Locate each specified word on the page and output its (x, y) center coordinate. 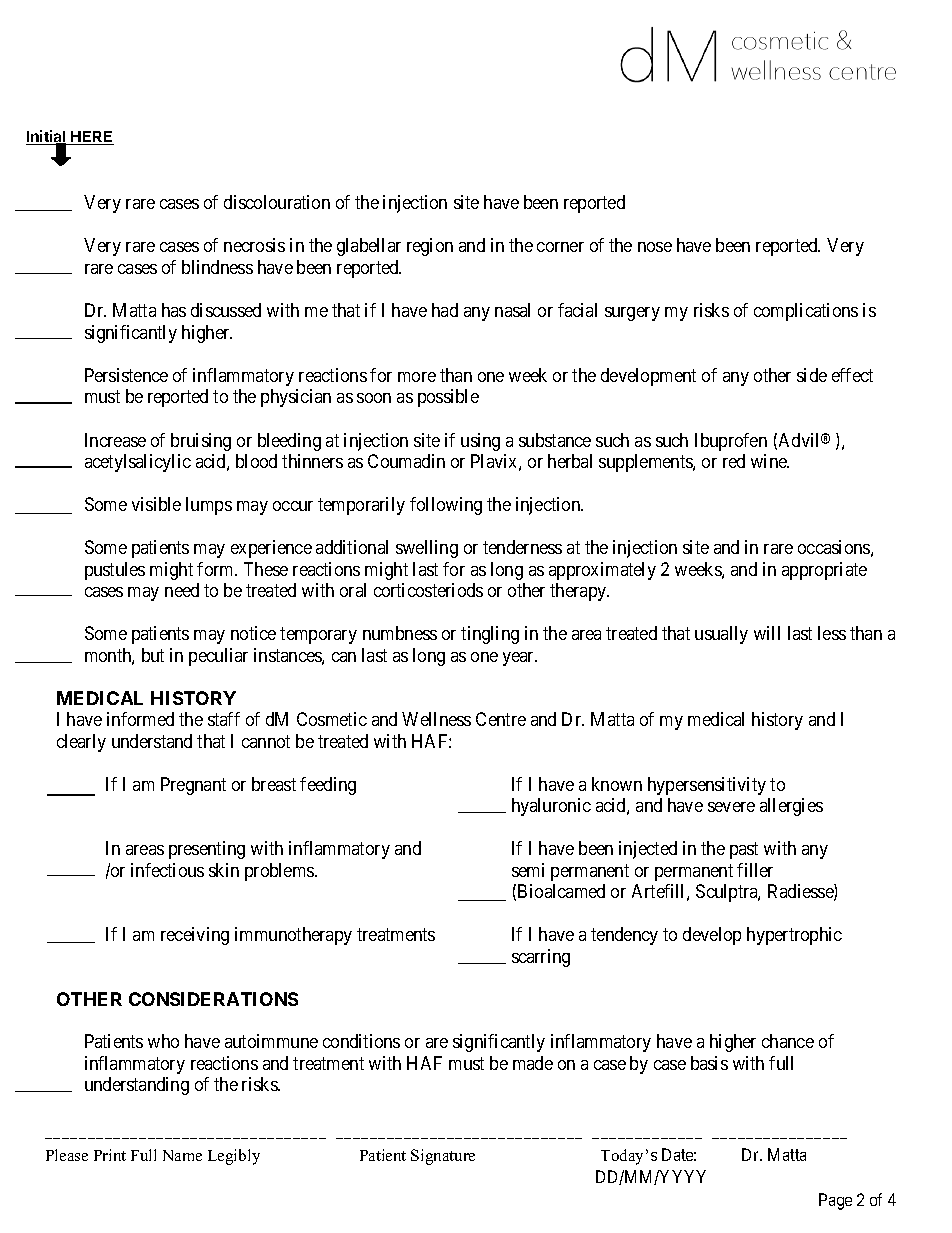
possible (448, 398)
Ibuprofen (731, 442)
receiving (195, 936)
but (153, 655)
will (767, 633)
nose (655, 247)
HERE (91, 136)
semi (528, 870)
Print (110, 1155)
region (430, 247)
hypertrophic (794, 936)
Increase (115, 440)
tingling (490, 635)
